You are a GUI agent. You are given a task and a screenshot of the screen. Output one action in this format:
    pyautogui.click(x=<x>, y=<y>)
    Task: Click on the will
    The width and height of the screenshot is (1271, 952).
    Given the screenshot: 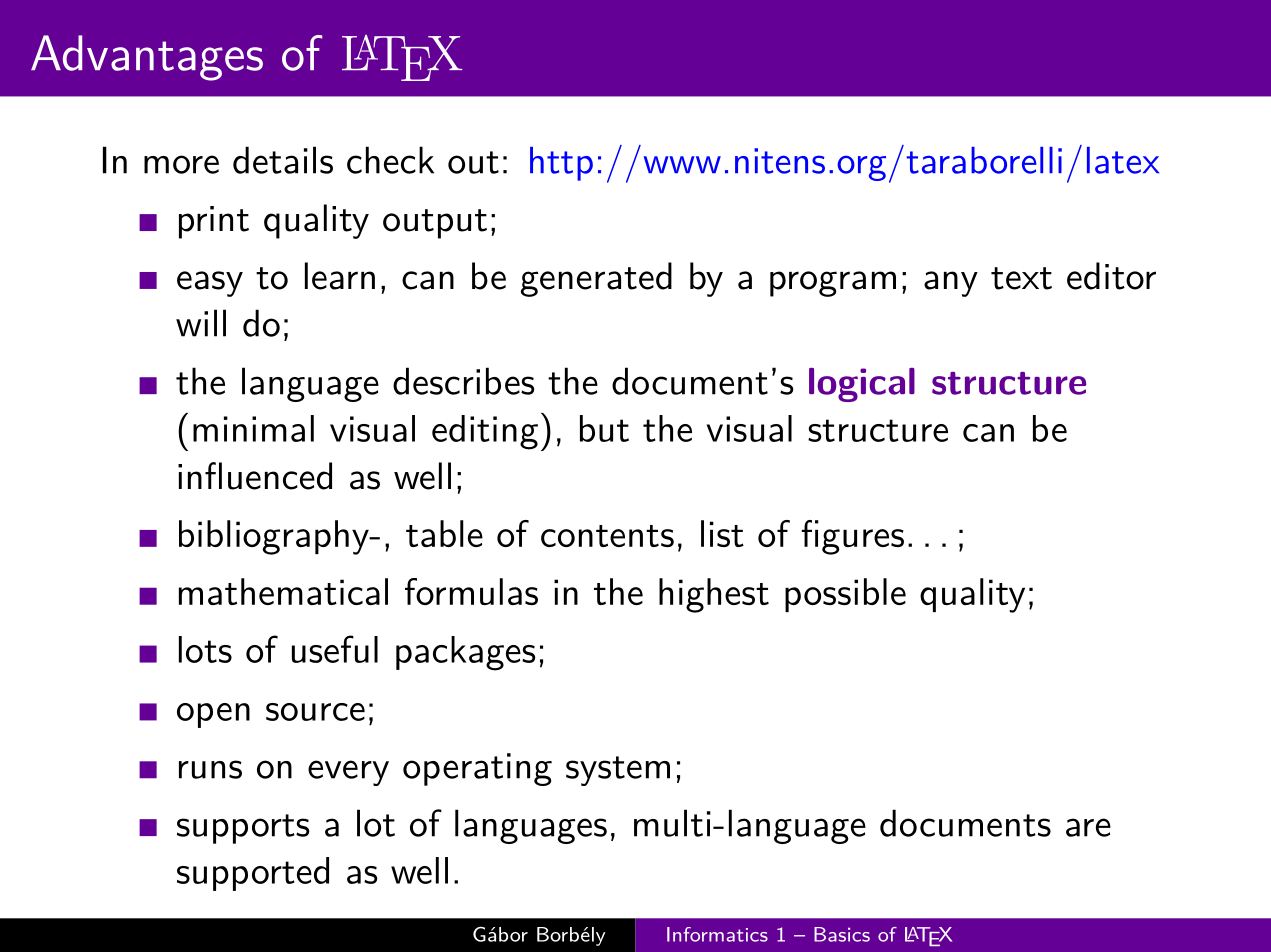 What is the action you would take?
    pyautogui.click(x=201, y=323)
